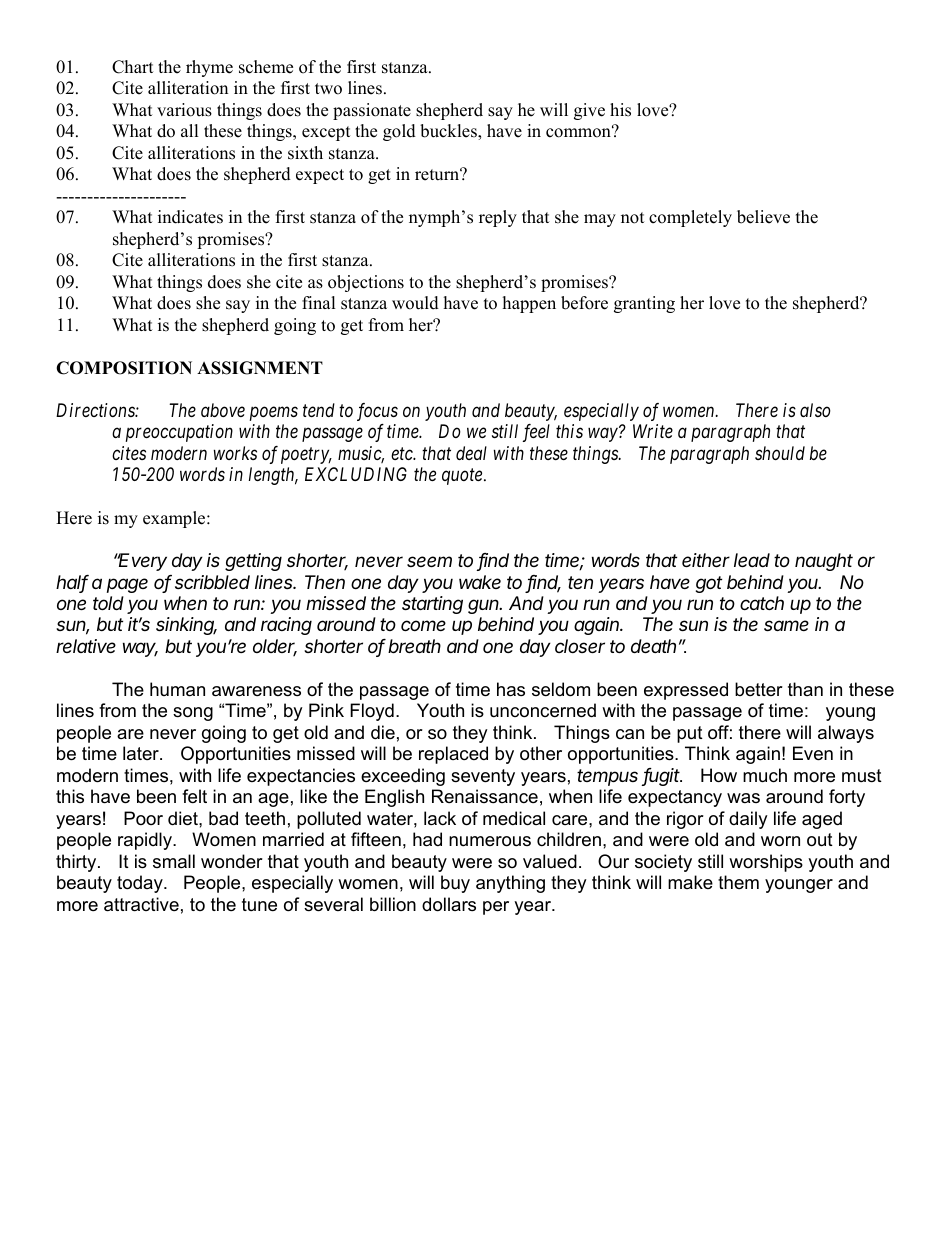 This screenshot has height=1233, width=952. Describe the element at coordinates (786, 625) in the screenshot. I see `same` at that location.
